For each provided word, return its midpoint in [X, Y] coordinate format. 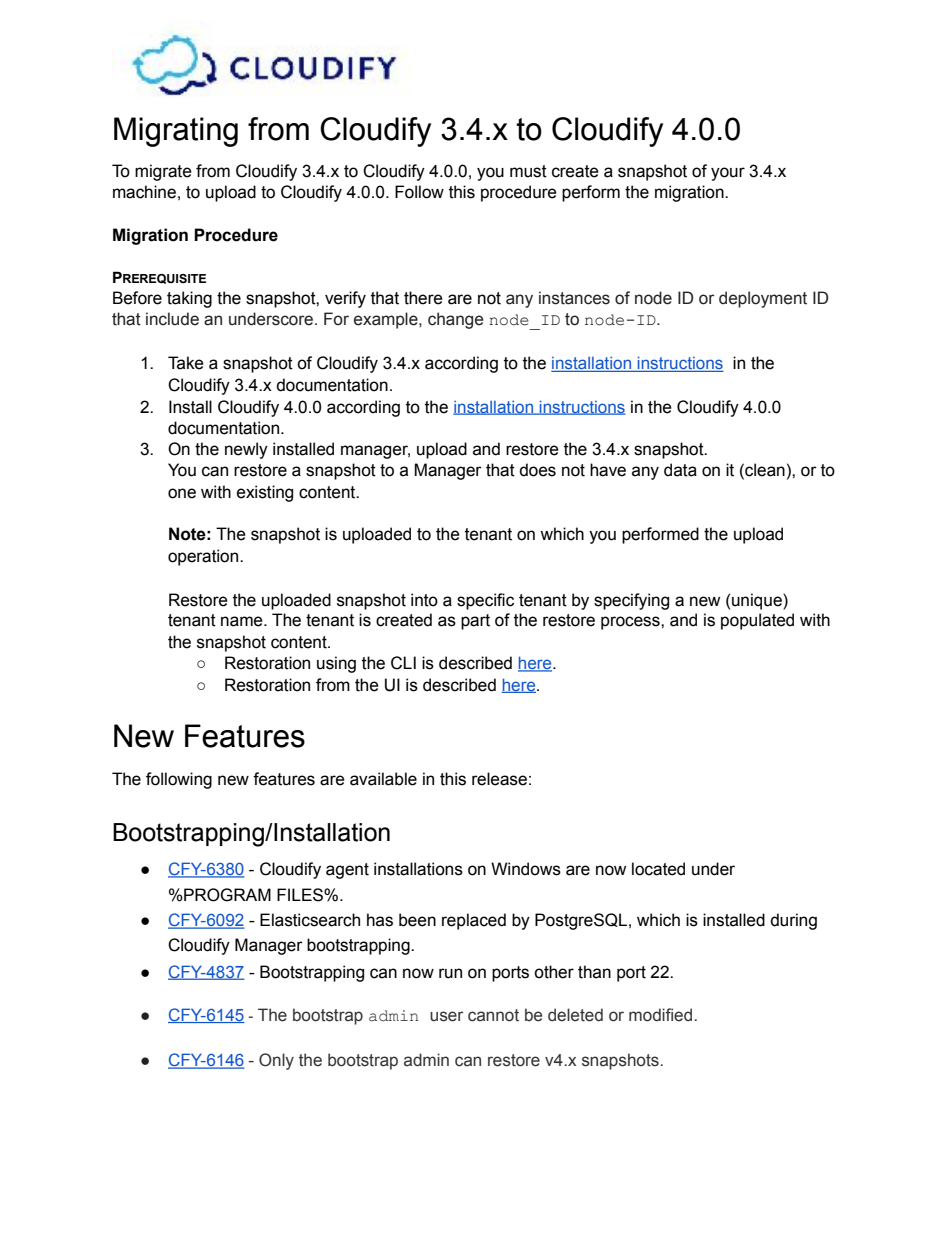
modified [660, 1015]
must [528, 171]
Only [276, 1061]
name [243, 621]
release [499, 779]
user [446, 1016]
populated [757, 621]
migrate [163, 172]
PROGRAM [226, 895]
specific [485, 601]
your [728, 174]
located [658, 869]
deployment [763, 299]
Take [186, 363]
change [455, 320]
